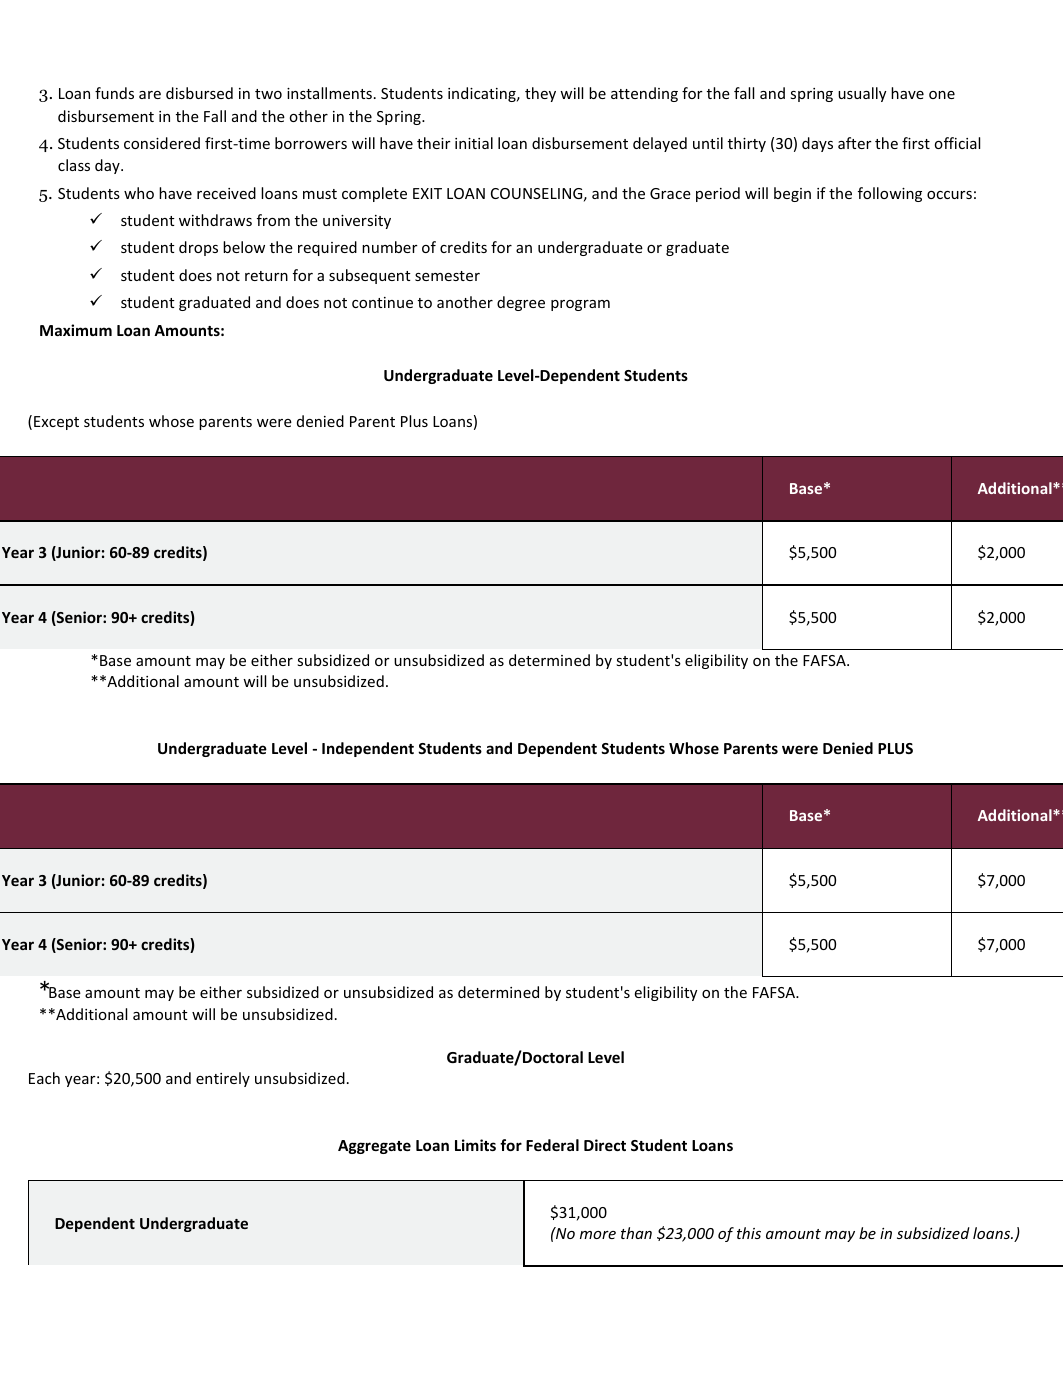 The height and width of the screenshot is (1375, 1063). I want to click on Limits, so click(475, 1145).
